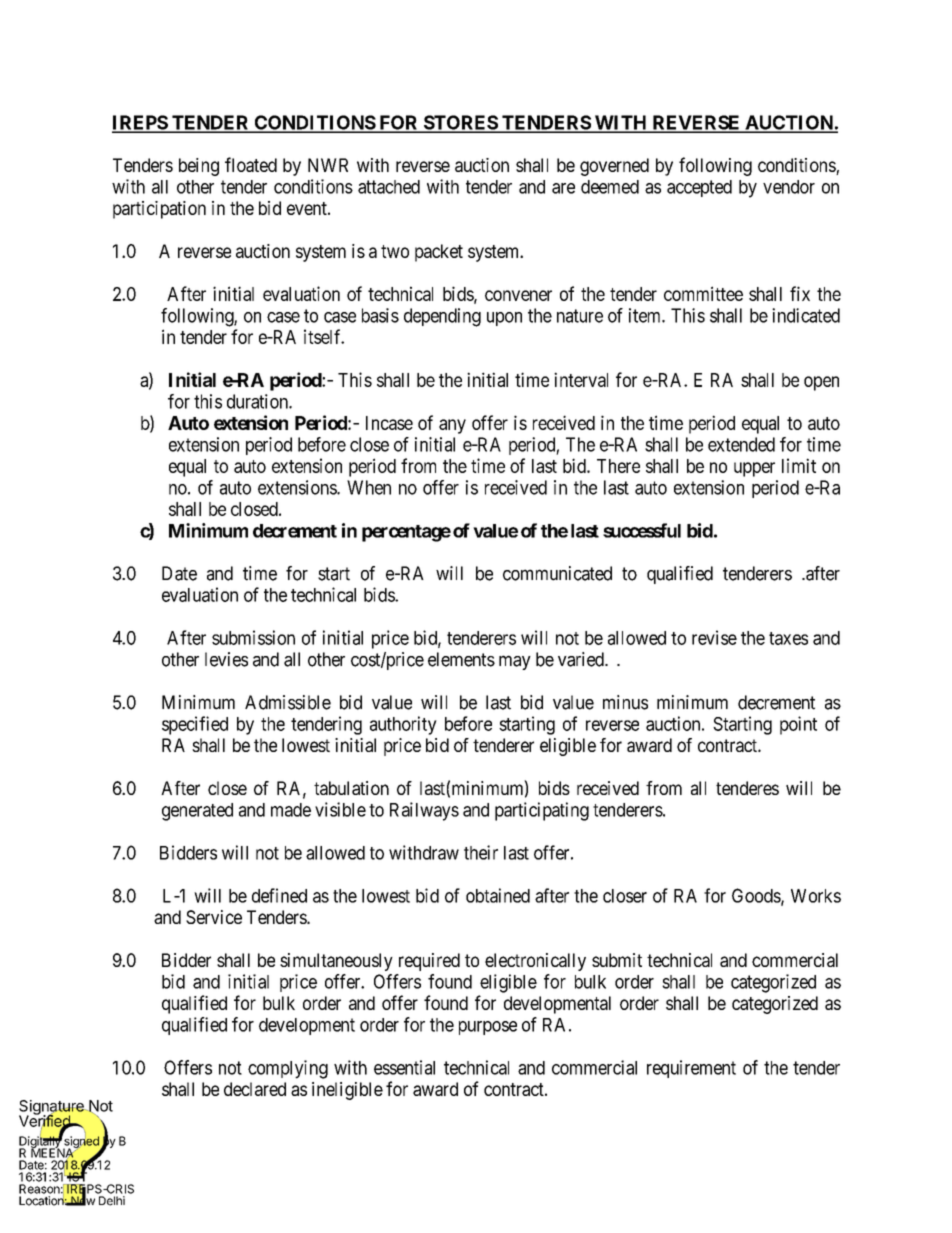 Image resolution: width=952 pixels, height=1233 pixels. I want to click on floated, so click(251, 164).
